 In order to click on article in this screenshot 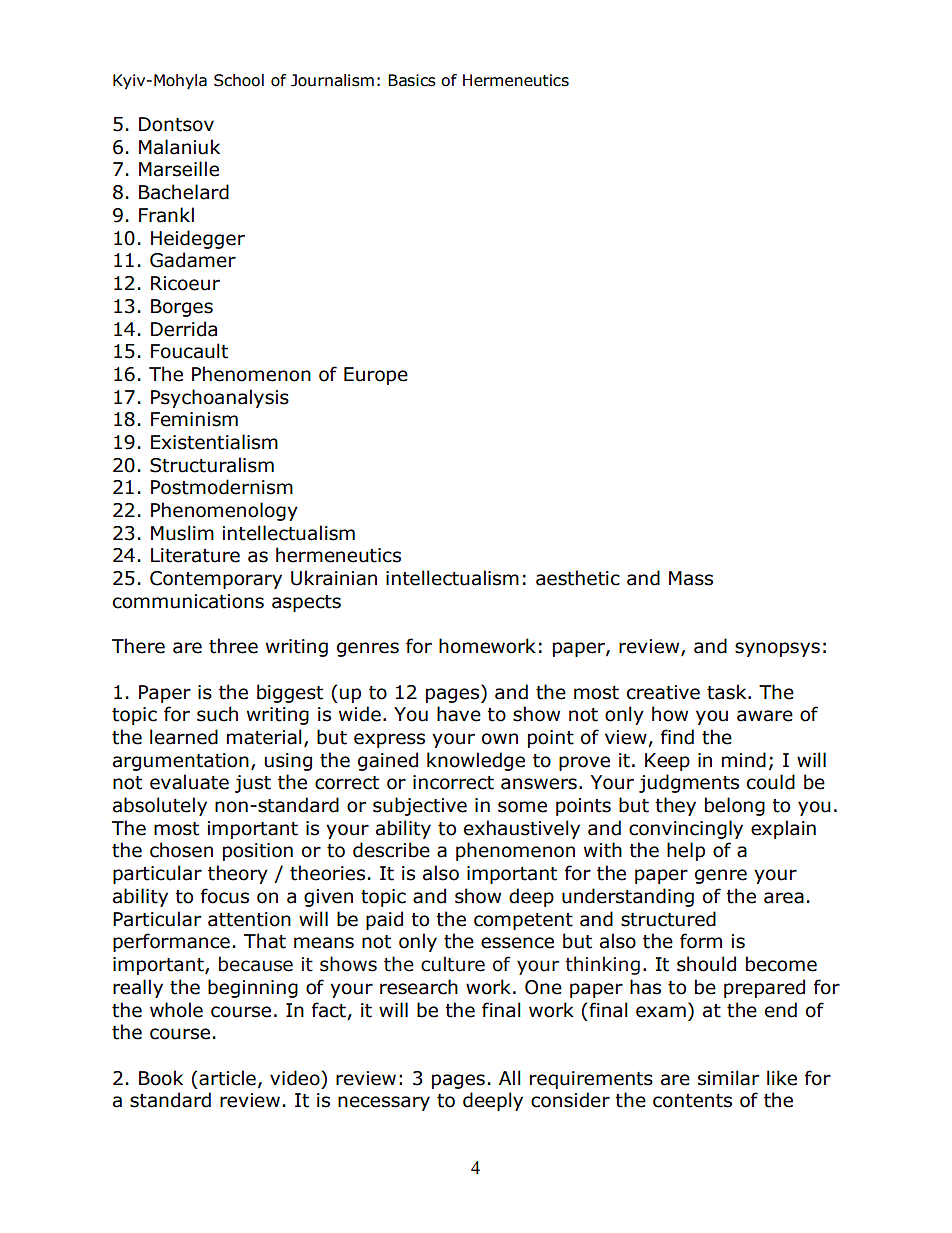, I will do `click(227, 1078)`.
